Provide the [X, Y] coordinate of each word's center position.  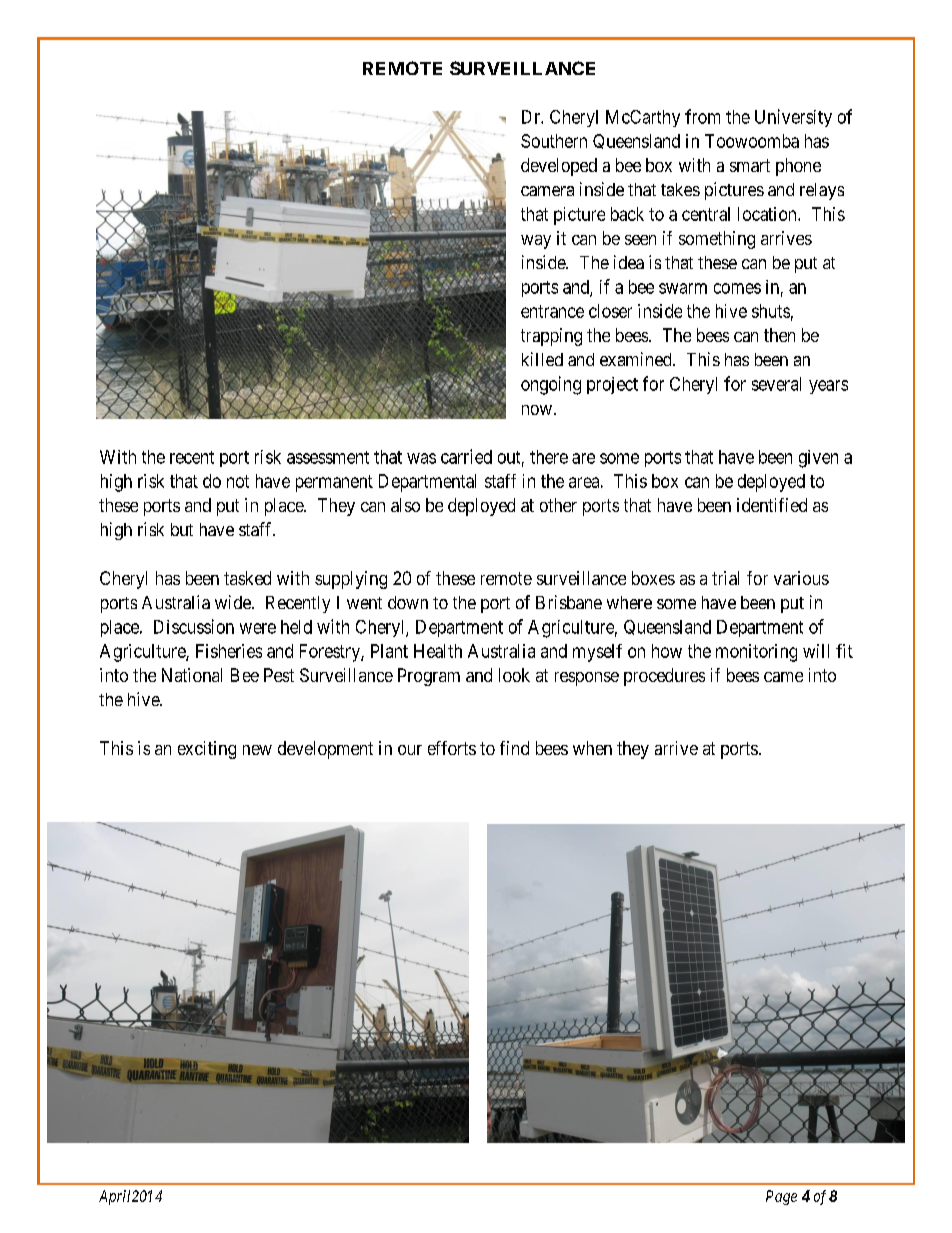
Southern [554, 141]
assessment [328, 457]
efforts [452, 748]
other [558, 505]
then [779, 335]
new [257, 750]
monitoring [756, 653]
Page [781, 1197]
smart [750, 165]
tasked [247, 578]
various [801, 578]
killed [542, 359]
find [514, 748]
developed [559, 167]
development [325, 750]
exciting [207, 750]
